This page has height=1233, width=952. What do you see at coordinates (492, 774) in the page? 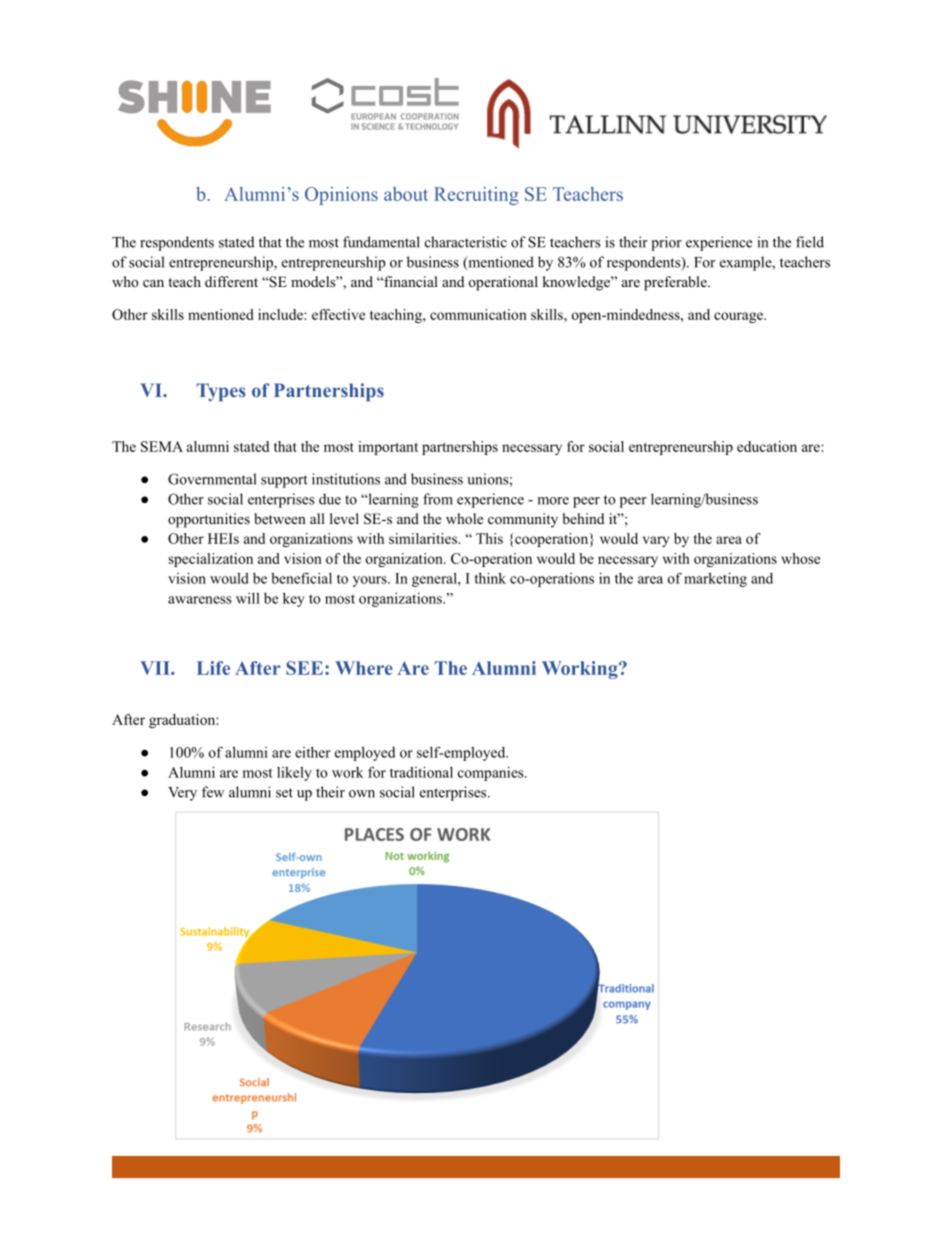
I see `companies` at bounding box center [492, 774].
